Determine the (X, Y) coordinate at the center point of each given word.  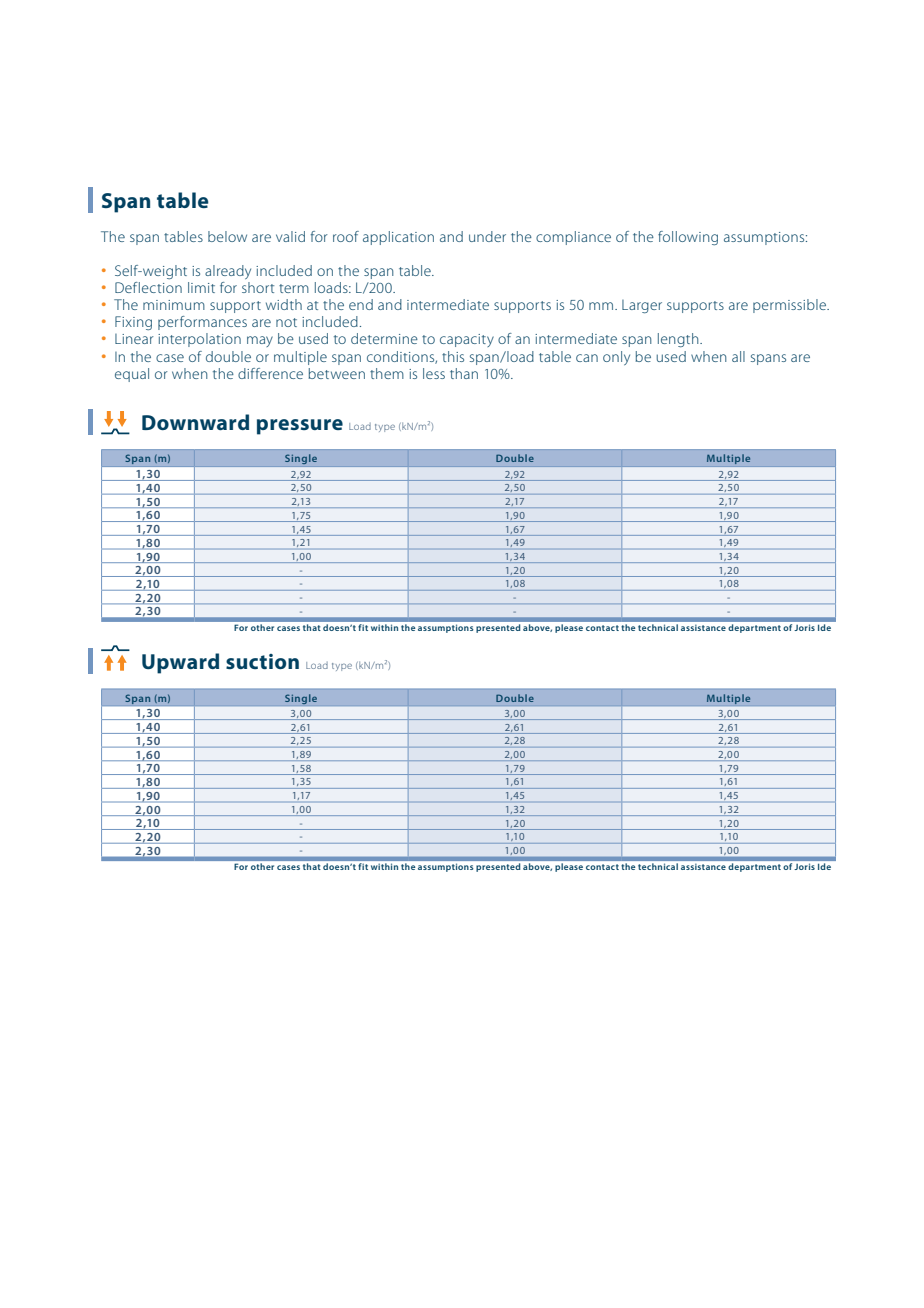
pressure (300, 427)
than (464, 373)
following (688, 238)
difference (270, 373)
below (227, 236)
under (487, 236)
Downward (195, 422)
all (738, 356)
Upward (180, 663)
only (616, 358)
